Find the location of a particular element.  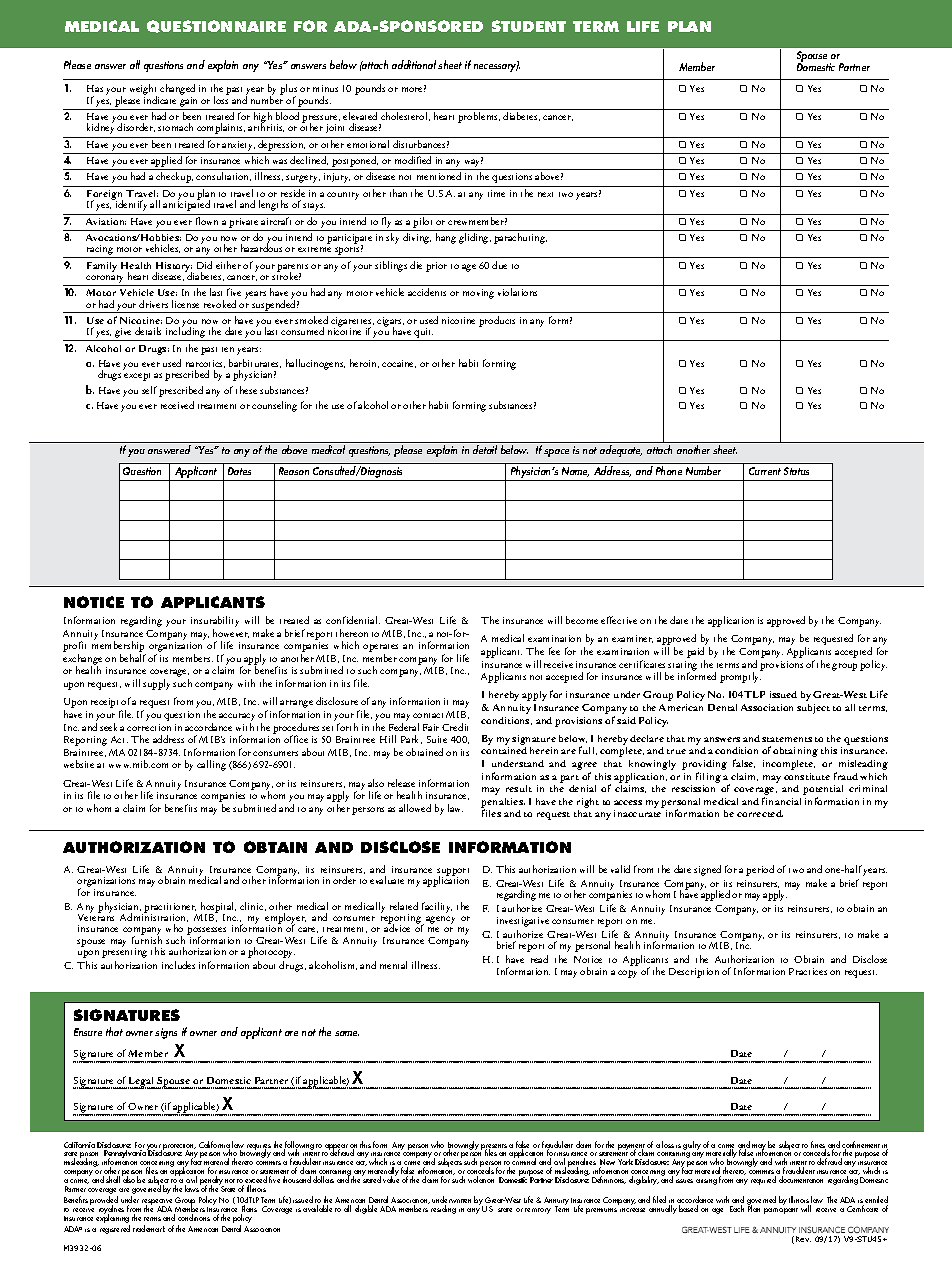

period is located at coordinates (760, 870).
